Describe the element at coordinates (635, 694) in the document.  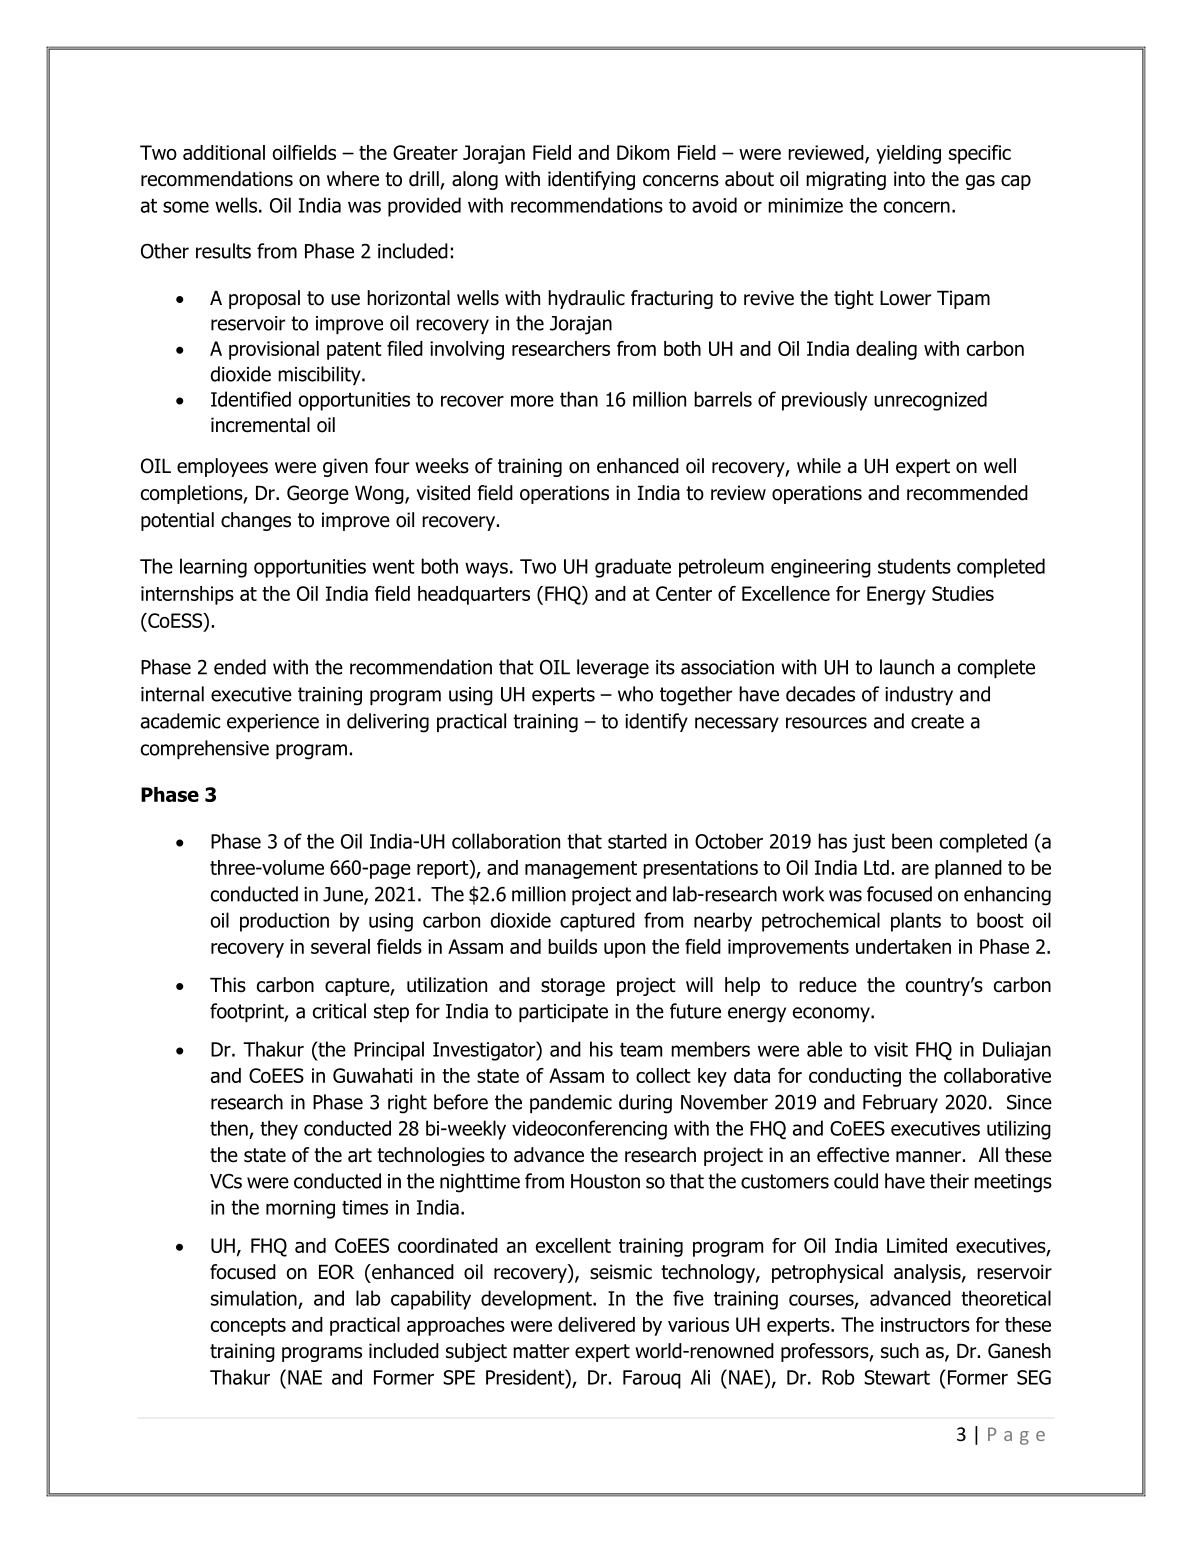
I see `who` at that location.
